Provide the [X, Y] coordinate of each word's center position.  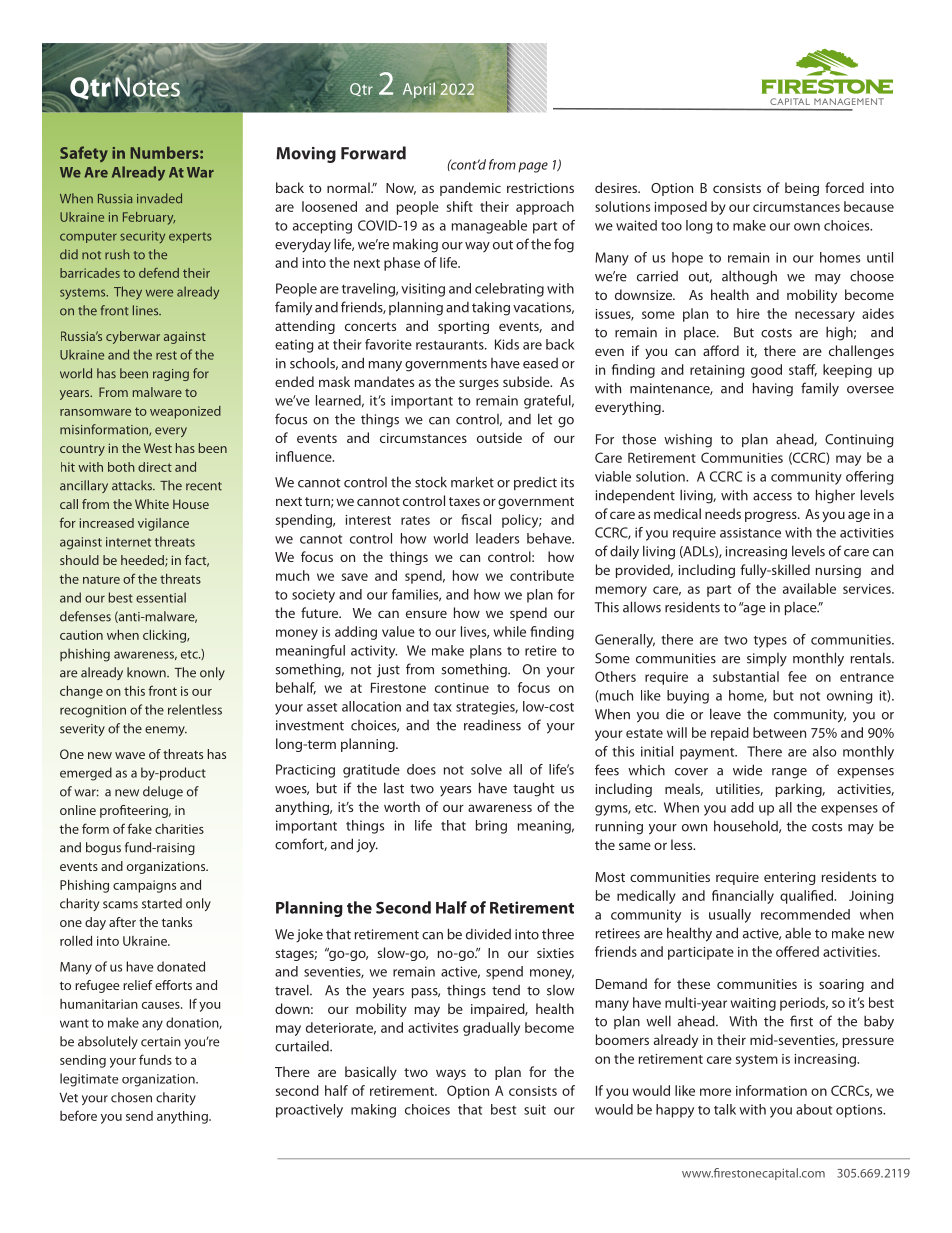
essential [161, 597]
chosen [131, 1097]
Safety [84, 154]
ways [451, 1074]
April [419, 90]
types [770, 642]
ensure [426, 614]
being [802, 189]
